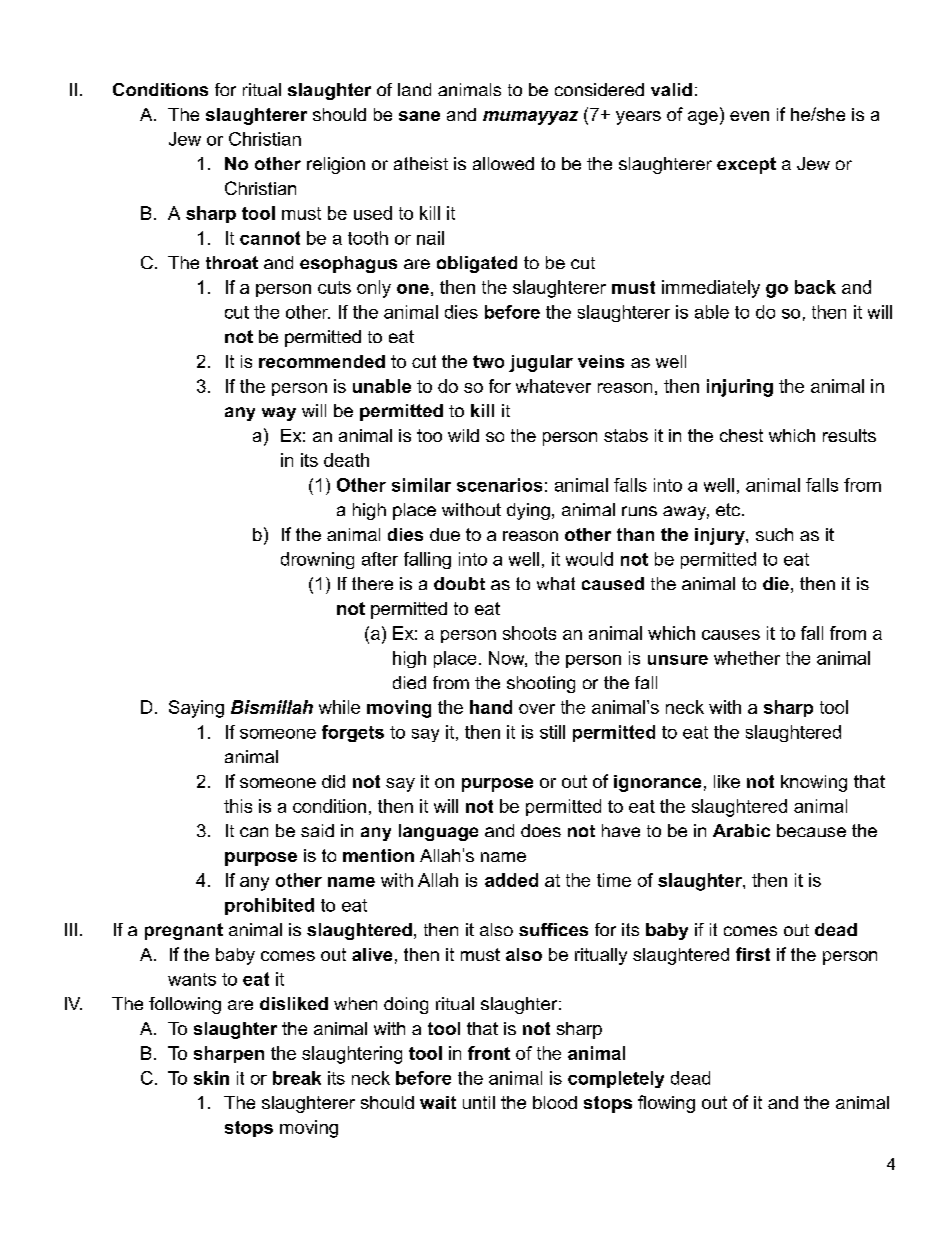 This screenshot has width=952, height=1233. I want to click on death, so click(346, 460).
